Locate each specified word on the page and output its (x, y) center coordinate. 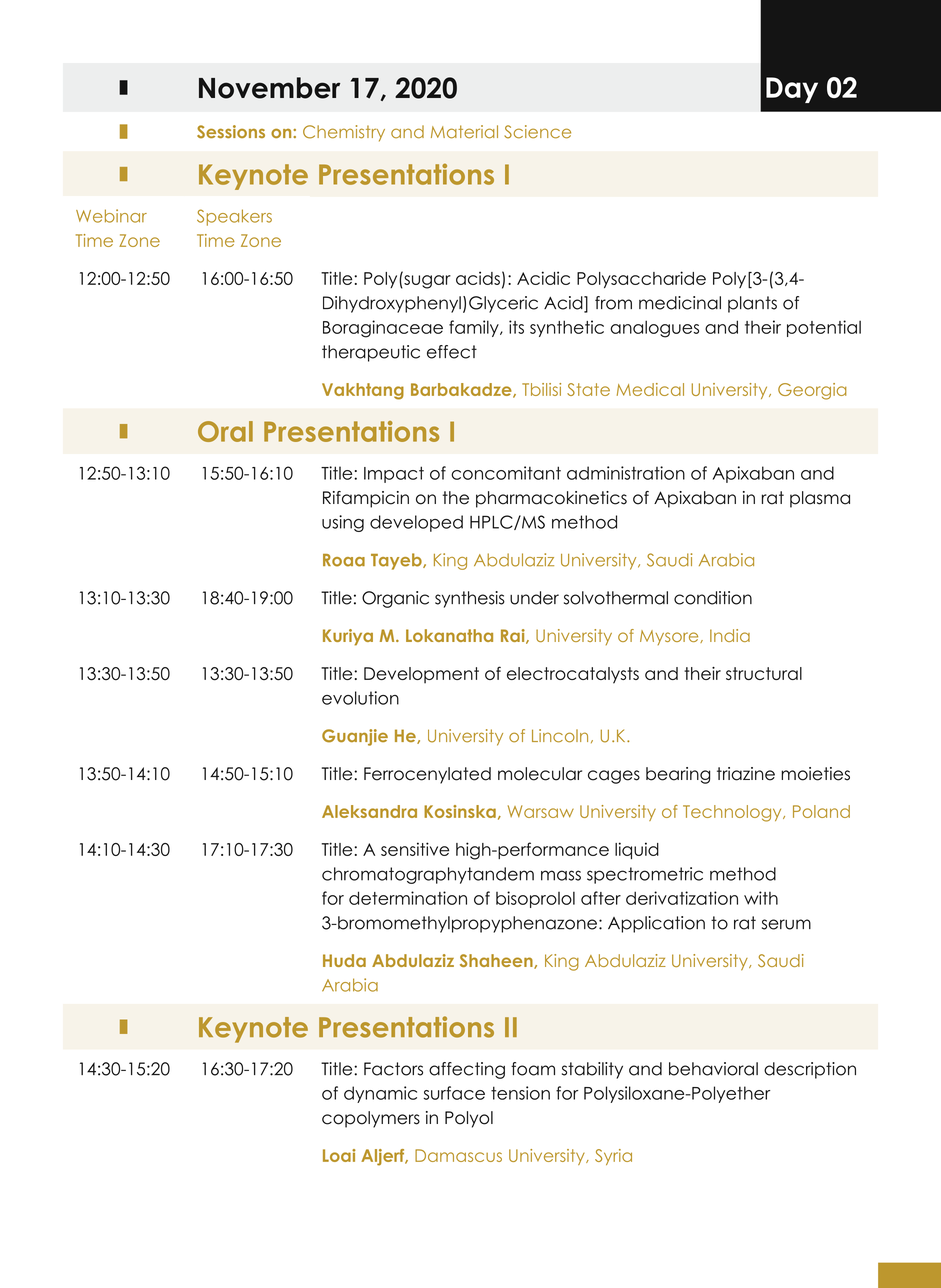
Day (792, 90)
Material (464, 132)
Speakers (234, 217)
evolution (360, 698)
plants (752, 304)
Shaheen (497, 961)
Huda (344, 960)
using (343, 523)
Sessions (231, 132)
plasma (820, 499)
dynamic (380, 1094)
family (475, 328)
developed (416, 523)
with (761, 898)
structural (764, 673)
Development (421, 675)
